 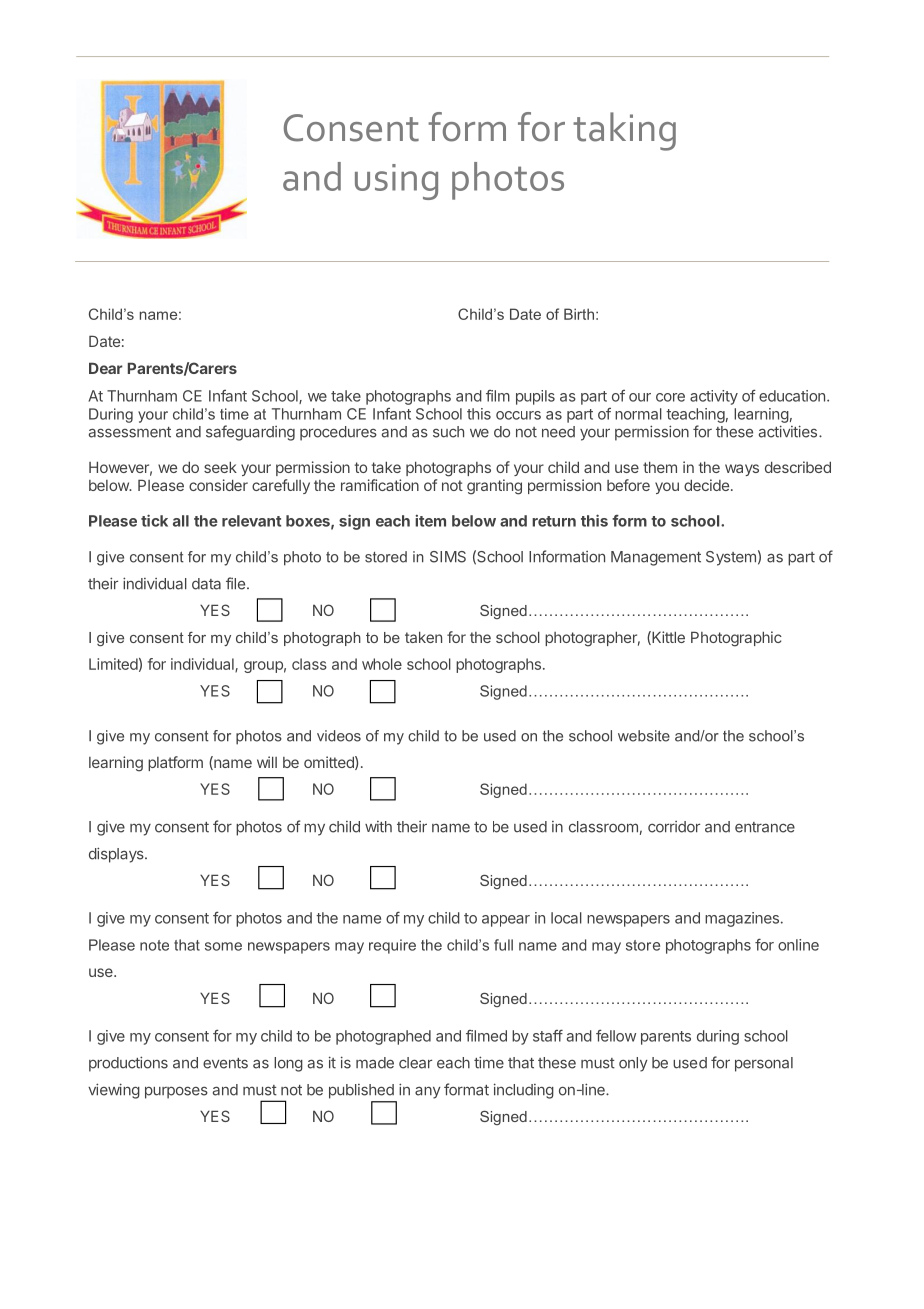 I want to click on using, so click(x=396, y=182).
